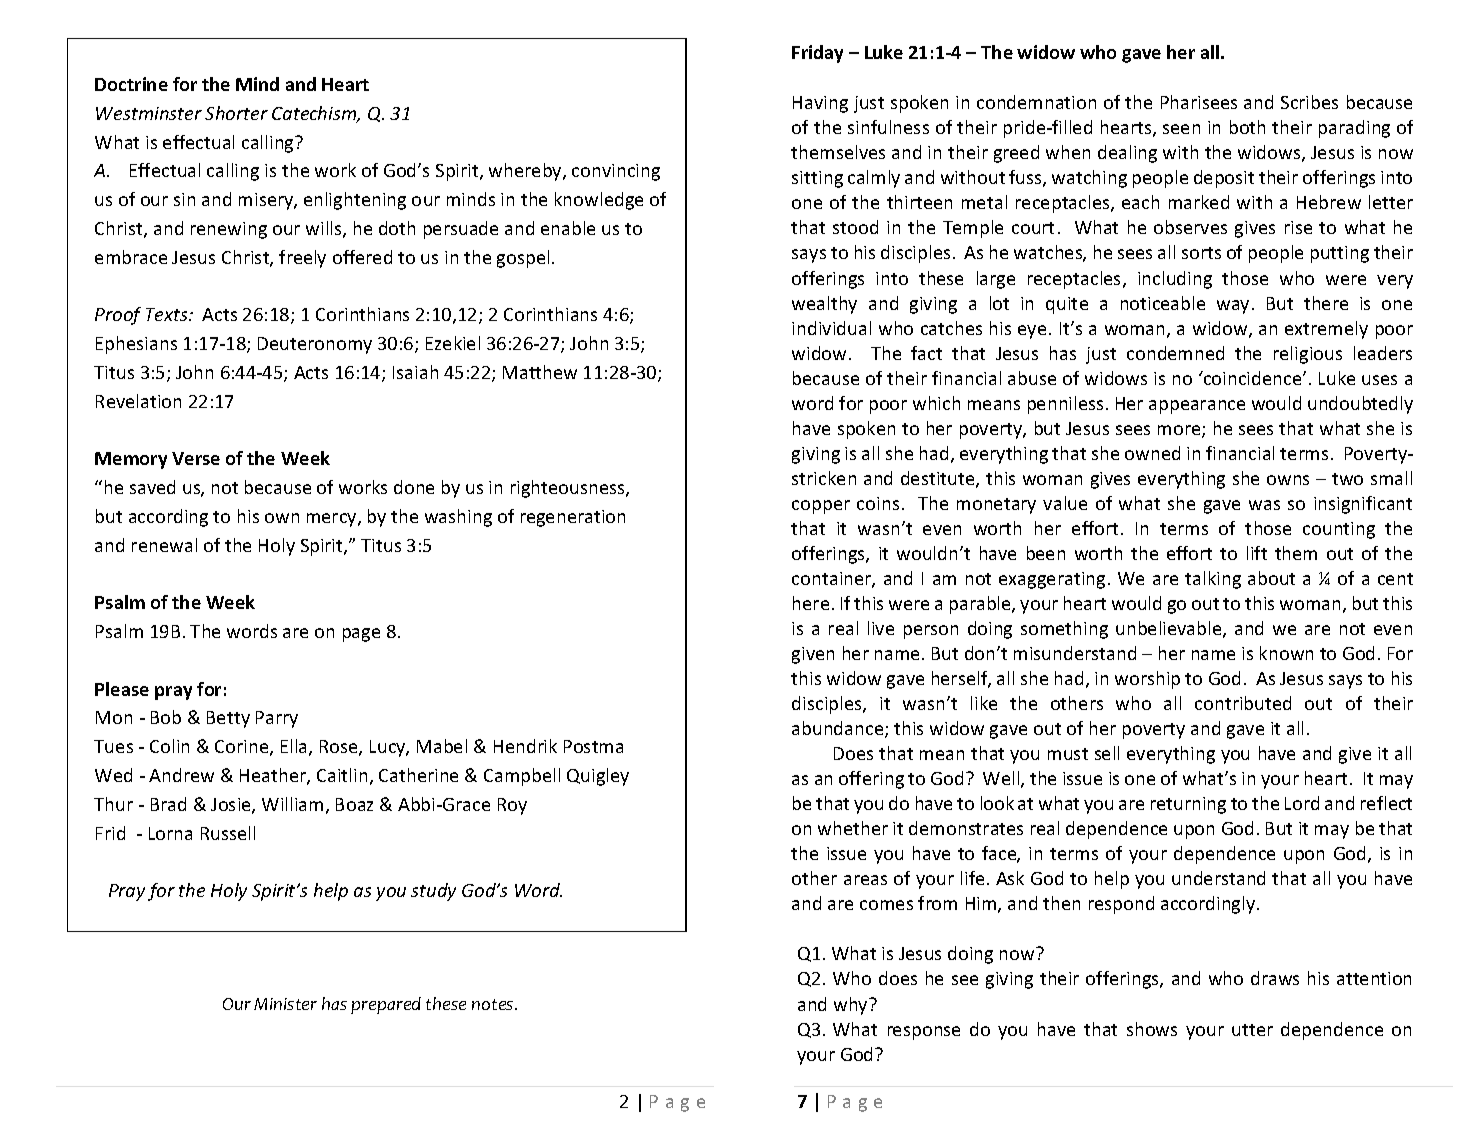 This image has width=1477, height=1141. Describe the element at coordinates (1188, 805) in the image. I see `returning` at that location.
